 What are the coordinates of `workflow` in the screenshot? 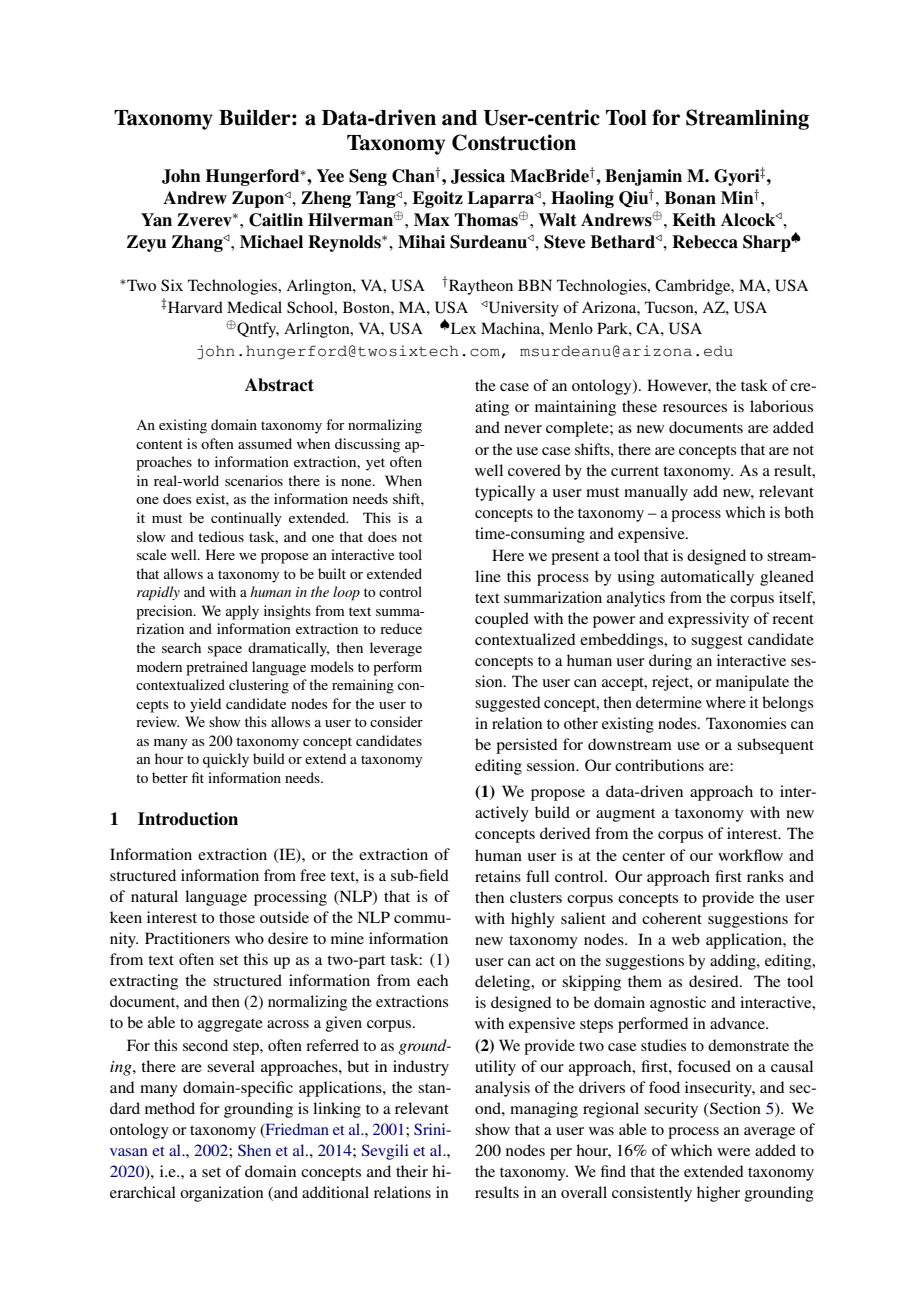 It's located at (750, 855).
